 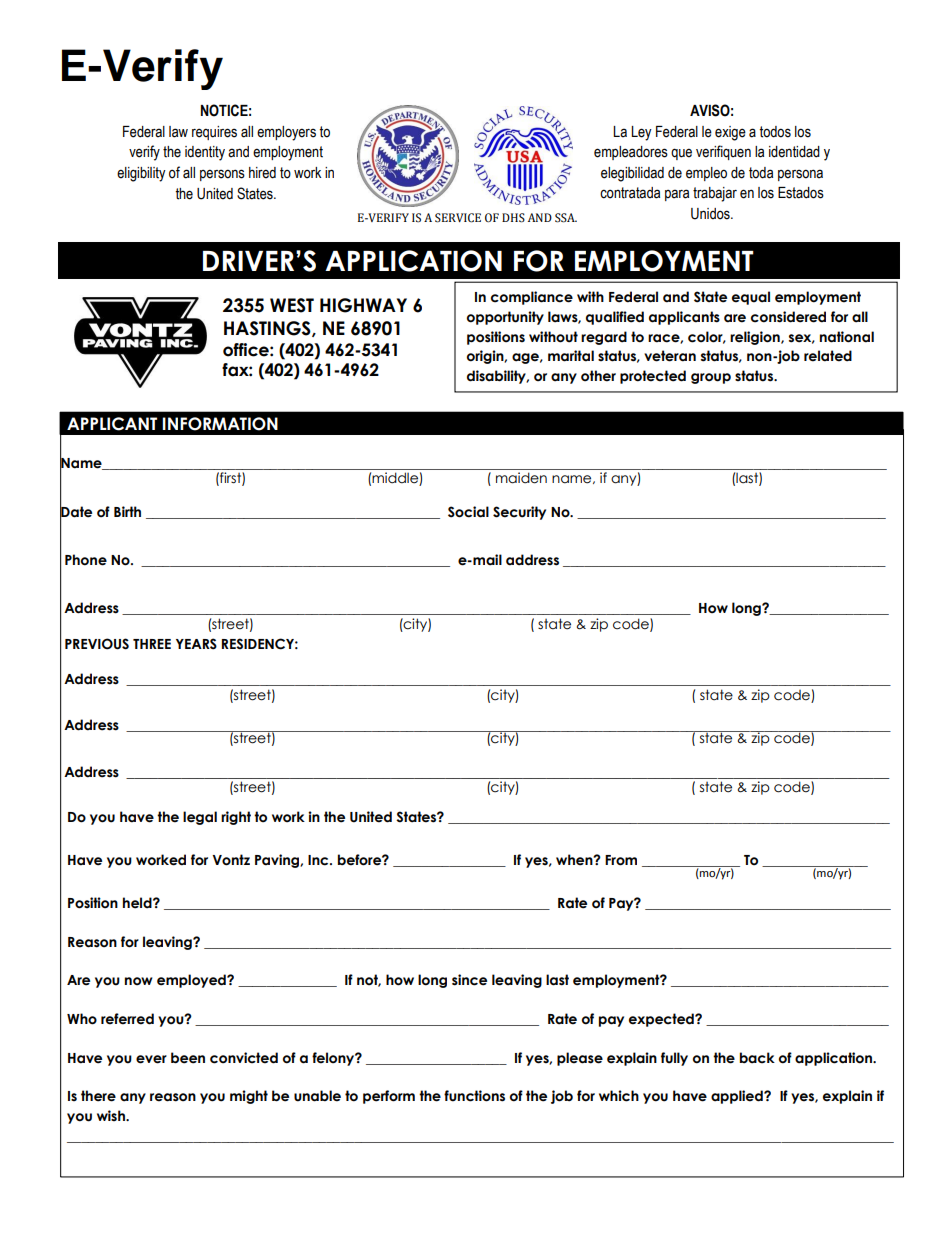 What do you see at coordinates (621, 860) in the screenshot?
I see `From` at bounding box center [621, 860].
